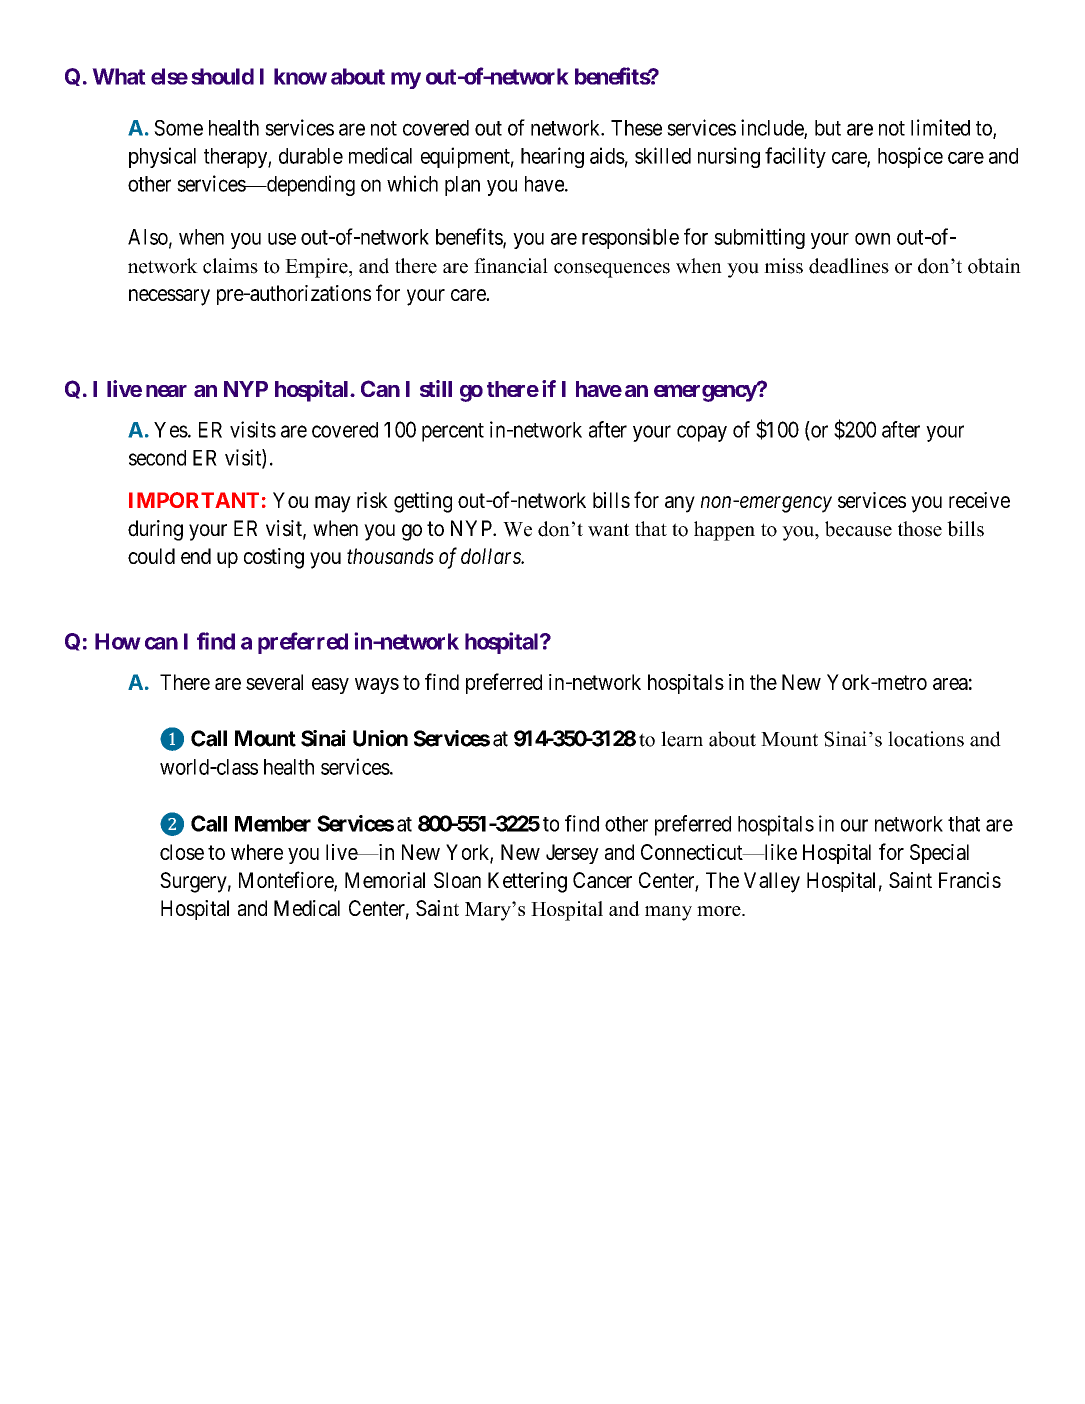  What do you see at coordinates (169, 297) in the screenshot?
I see `necessary` at bounding box center [169, 297].
